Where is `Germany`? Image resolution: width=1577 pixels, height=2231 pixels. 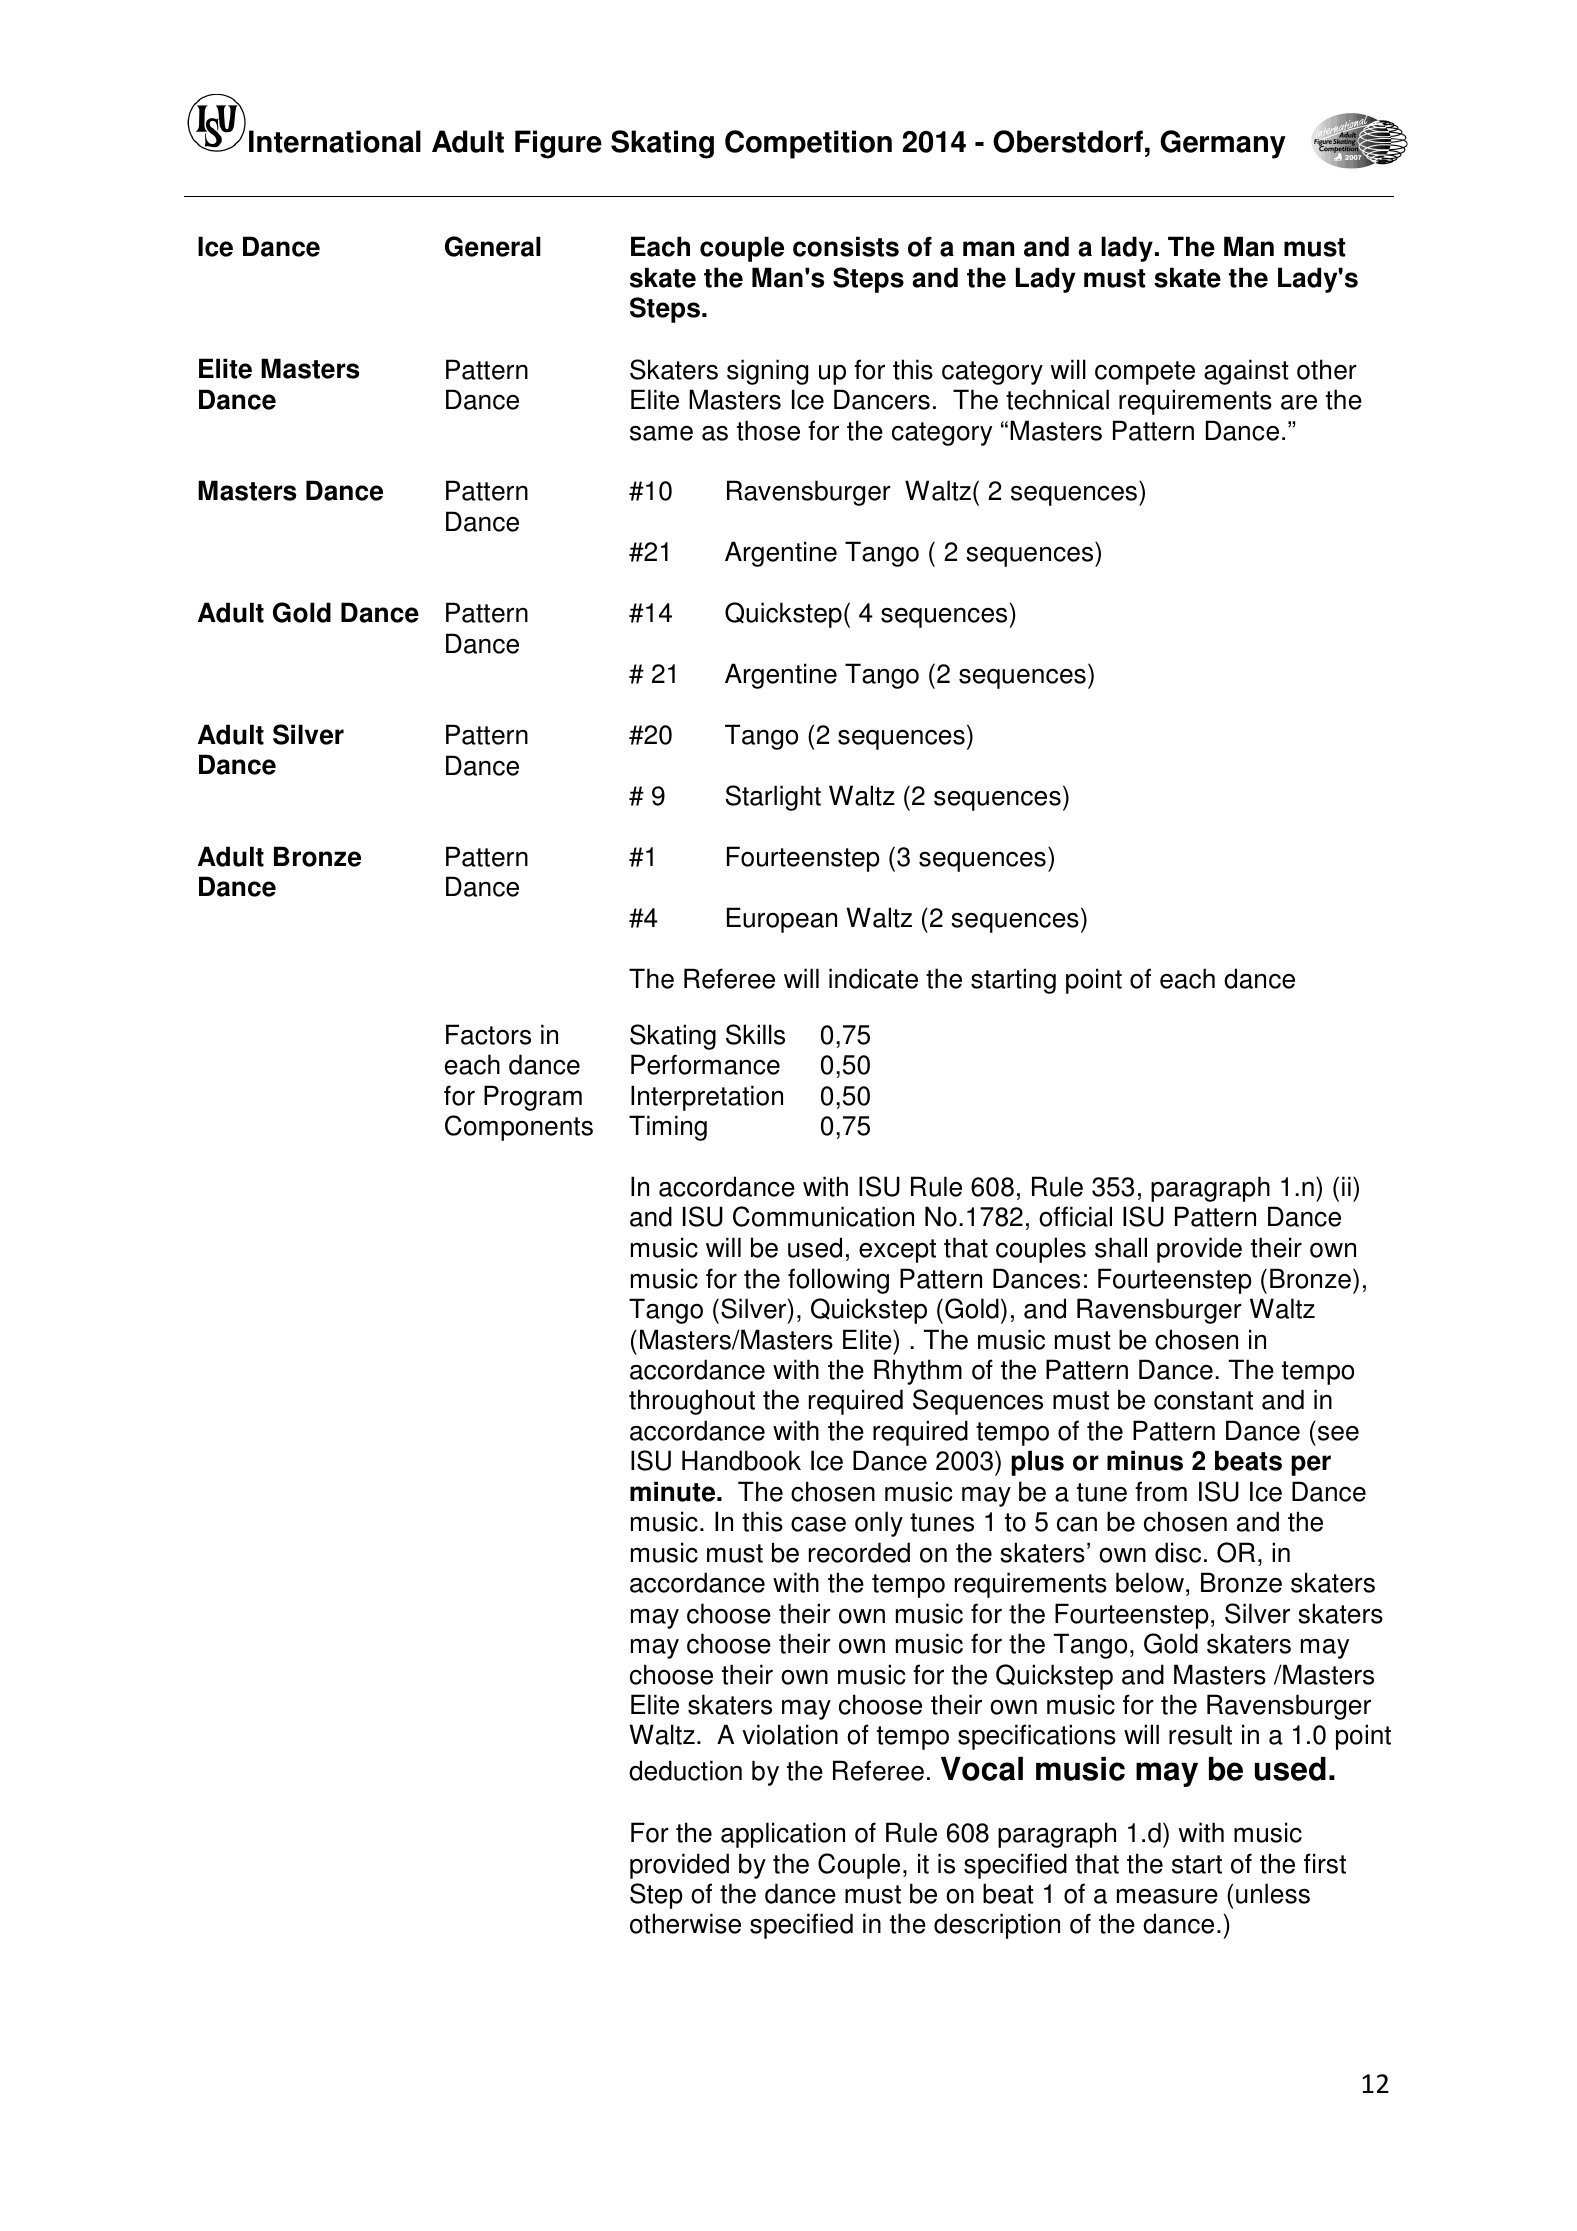
Germany is located at coordinates (1223, 144).
